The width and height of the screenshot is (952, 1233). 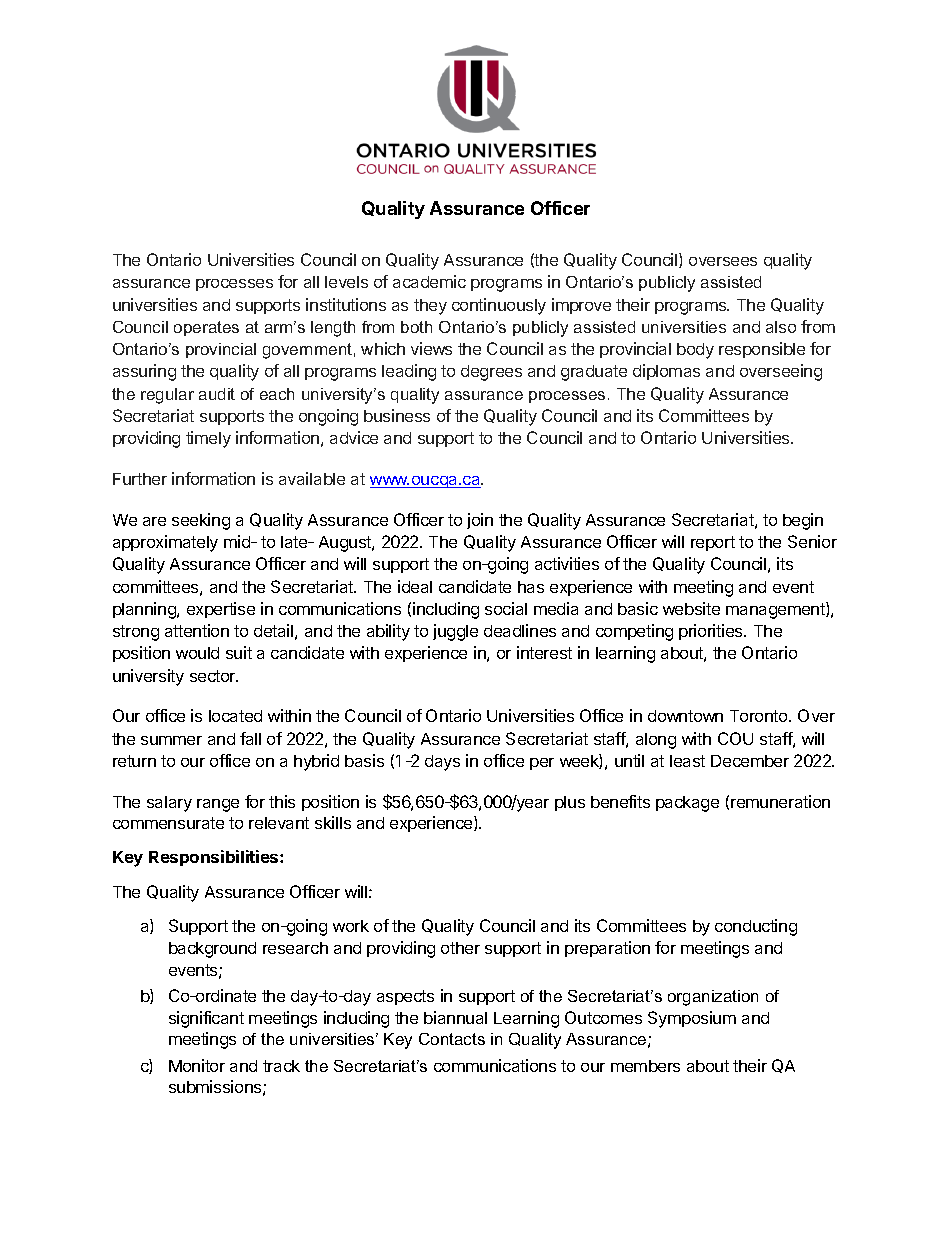 What do you see at coordinates (781, 327) in the screenshot?
I see `also` at bounding box center [781, 327].
